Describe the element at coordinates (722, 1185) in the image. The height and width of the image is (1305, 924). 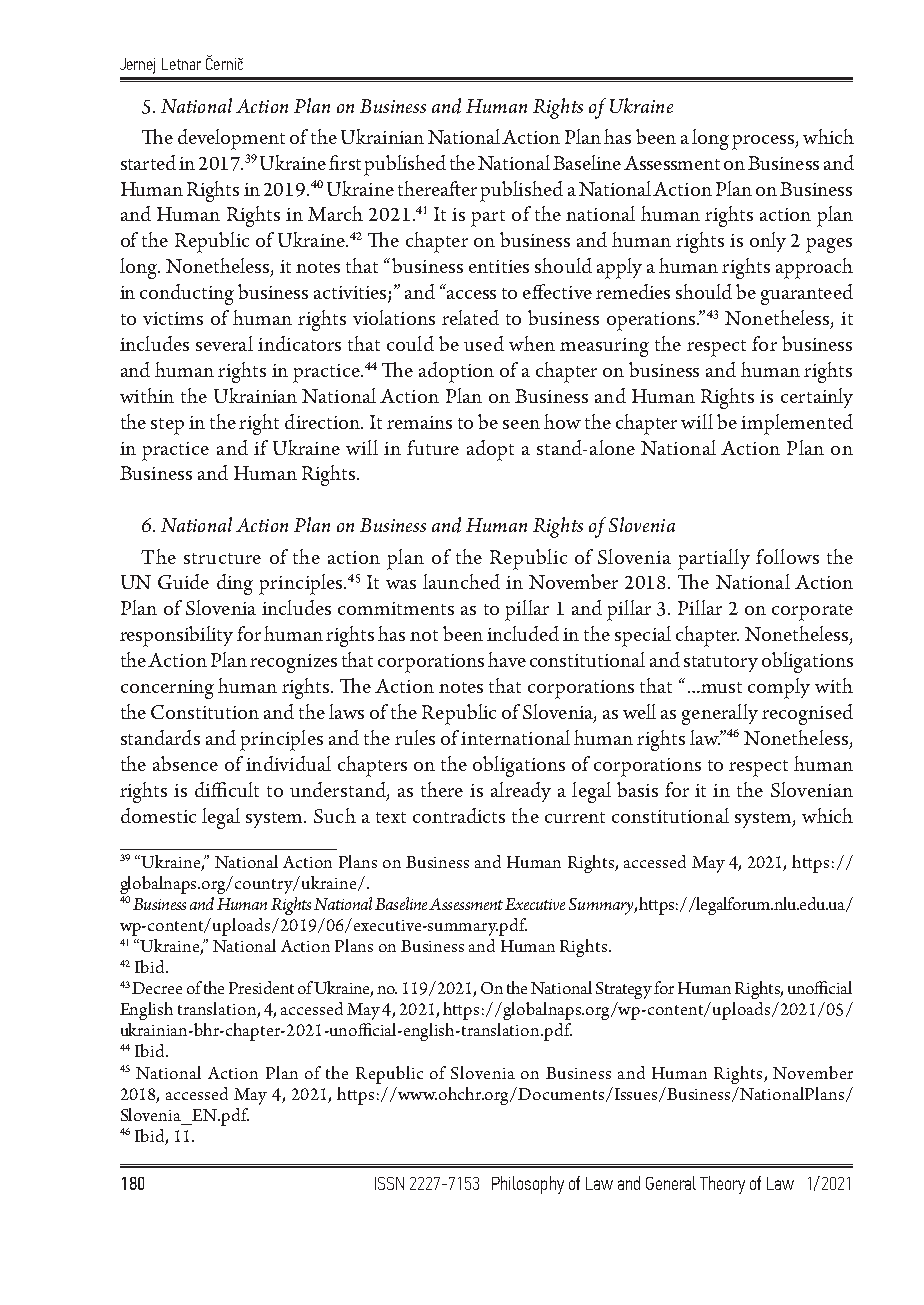
I see `Theory` at that location.
